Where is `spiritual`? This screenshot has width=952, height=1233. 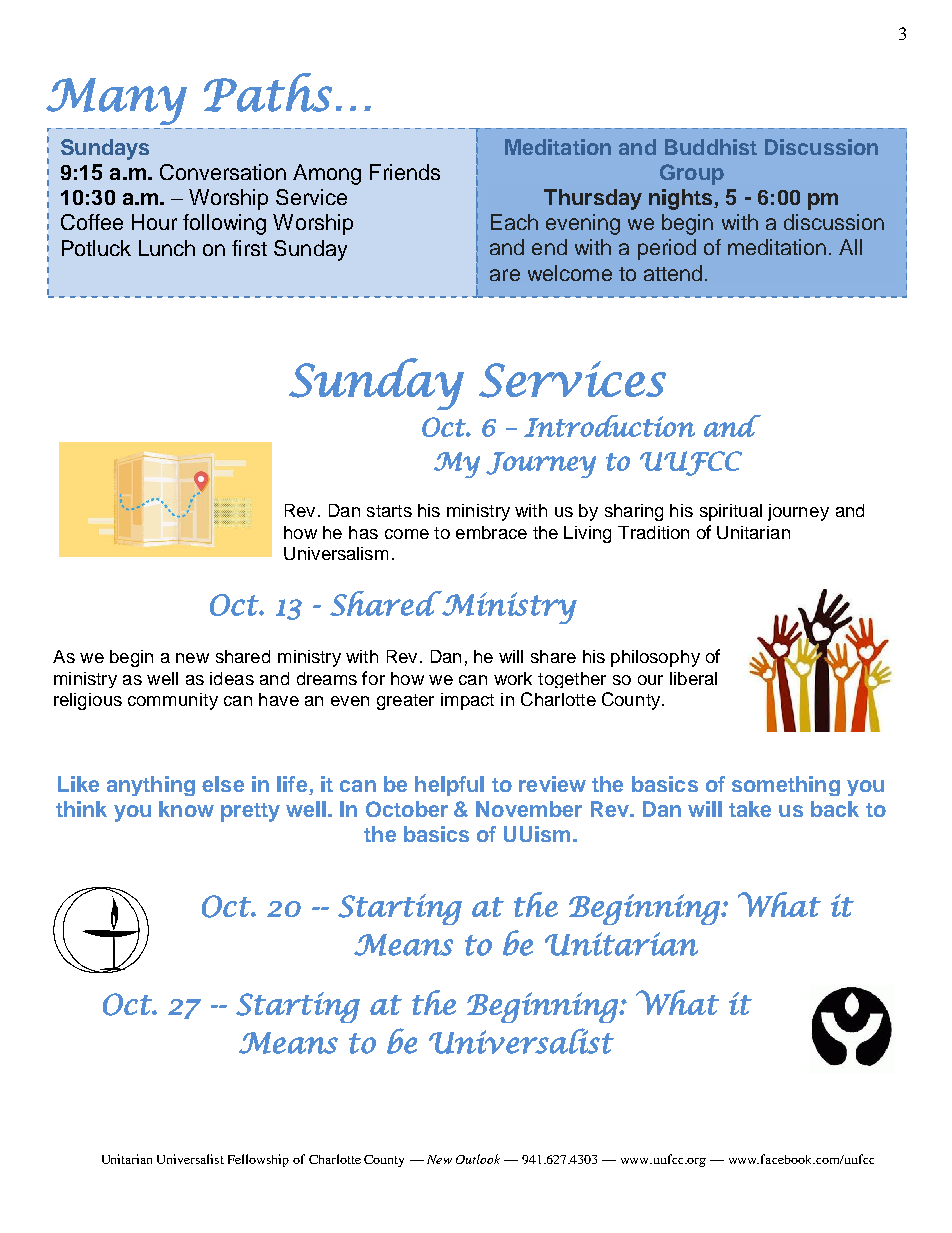
spiritual is located at coordinates (731, 512).
